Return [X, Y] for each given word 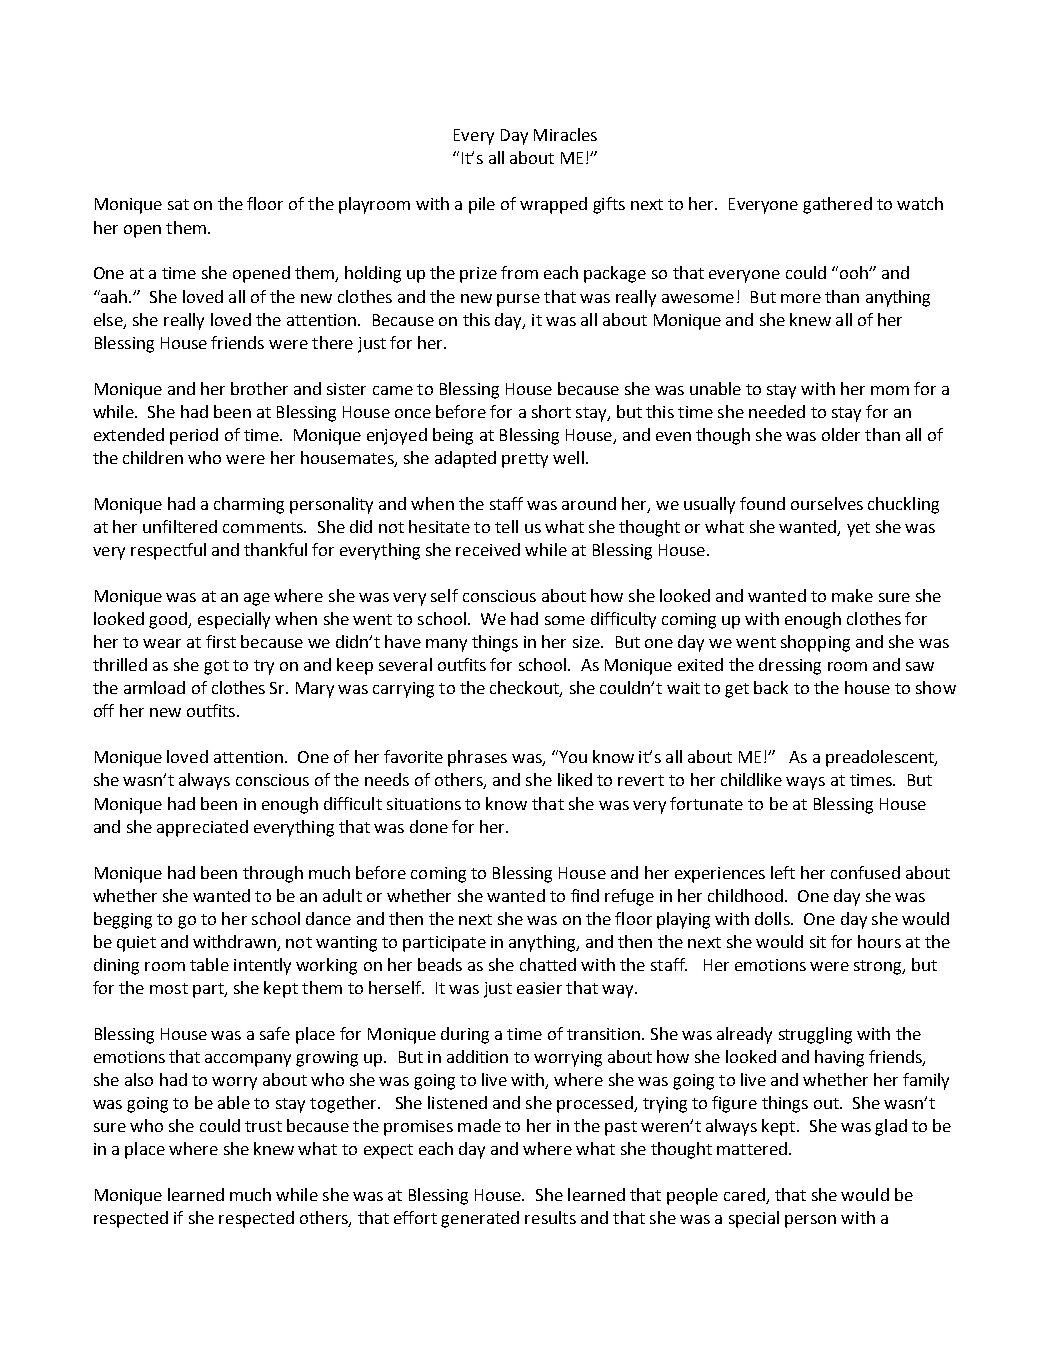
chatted [548, 964]
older [841, 434]
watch [920, 203]
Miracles [565, 134]
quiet [136, 944]
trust [263, 1126]
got [216, 667]
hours [879, 941]
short [551, 411]
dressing [790, 666]
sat [178, 204]
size [587, 642]
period [194, 436]
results [550, 1217]
